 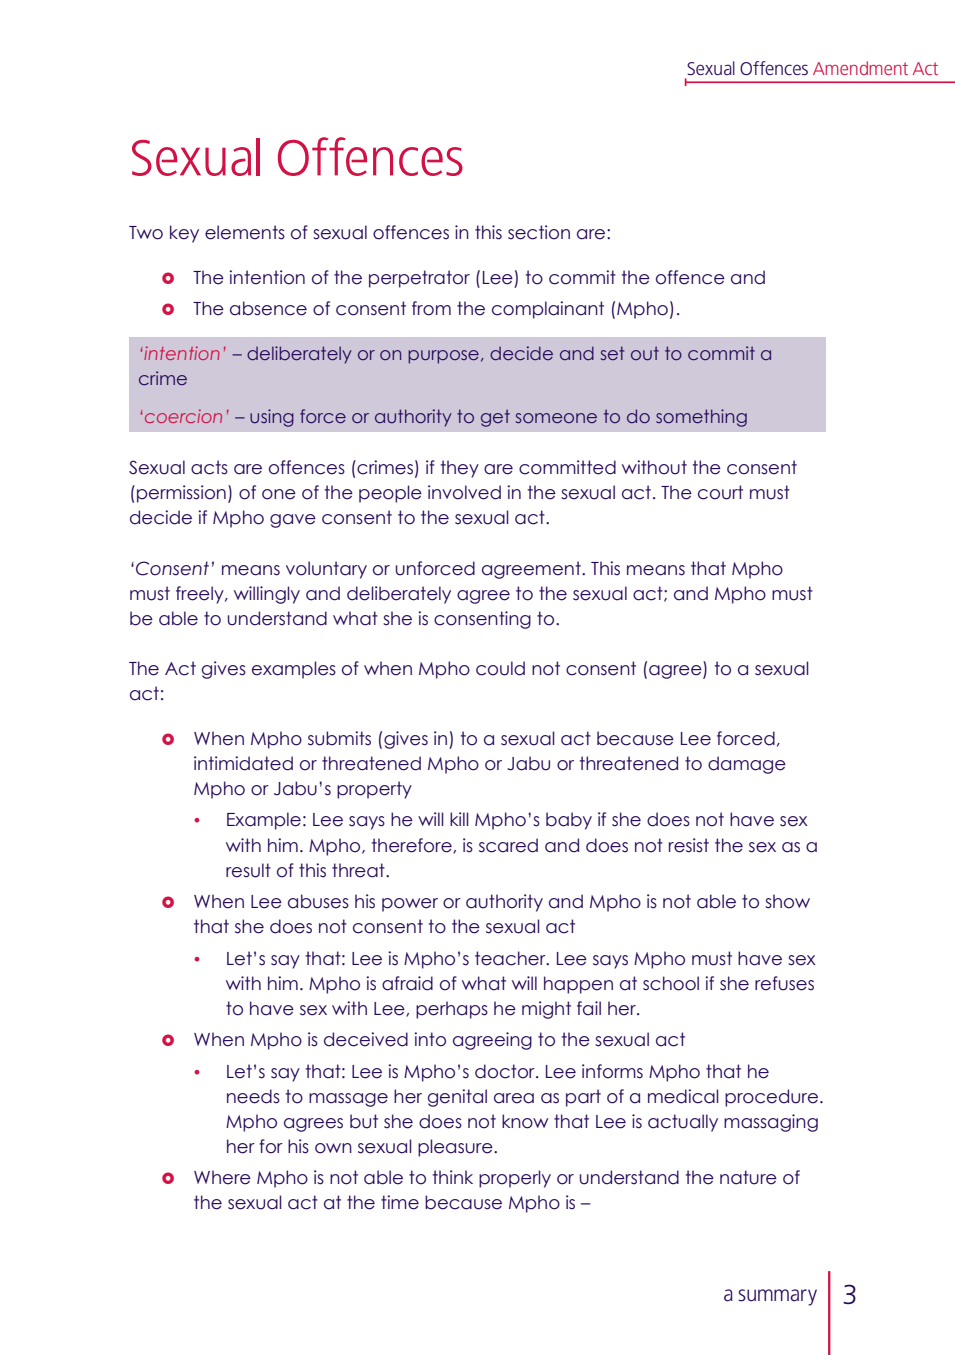 I want to click on summary, so click(x=777, y=1297).
